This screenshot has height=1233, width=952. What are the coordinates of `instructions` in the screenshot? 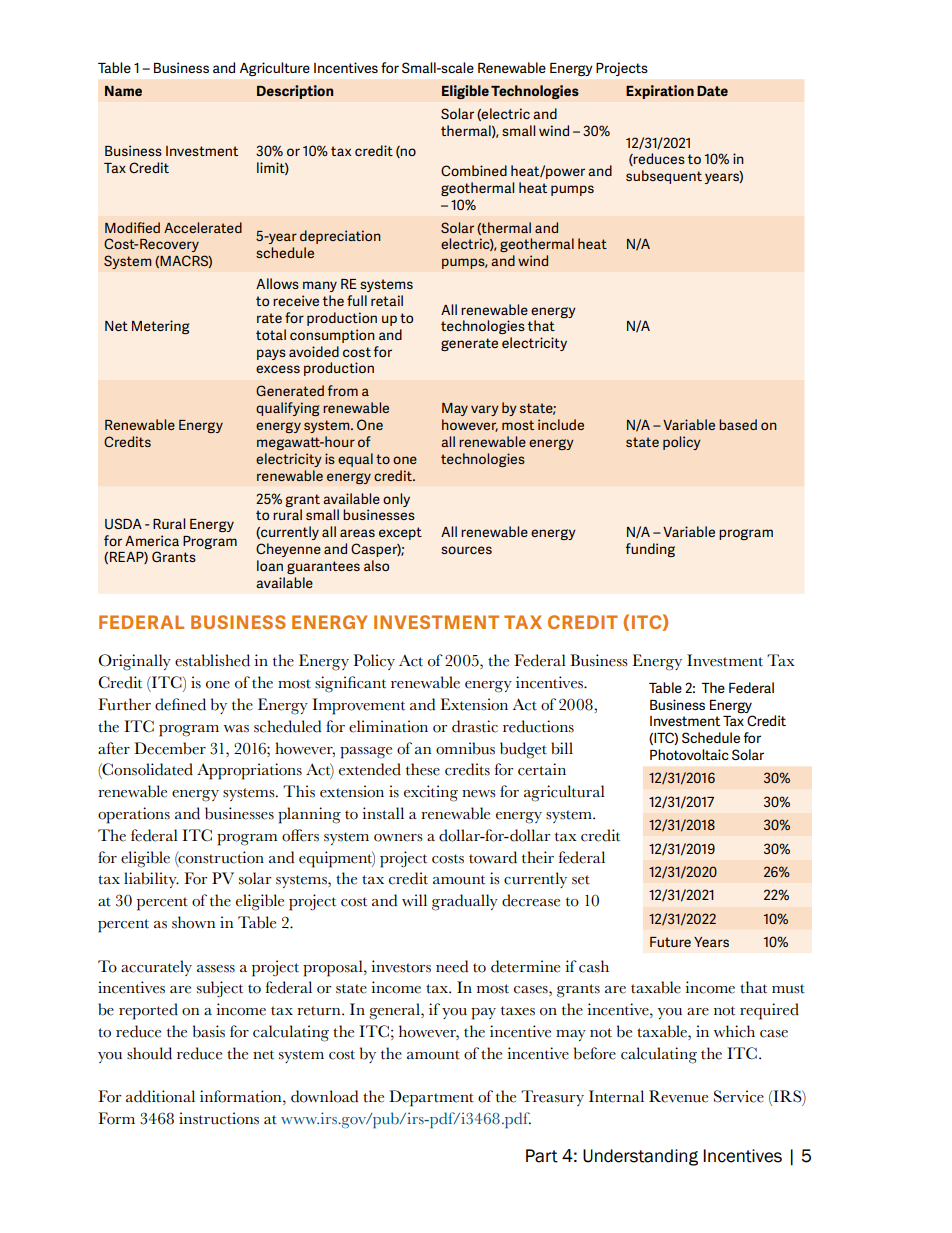 It's located at (219, 1118).
